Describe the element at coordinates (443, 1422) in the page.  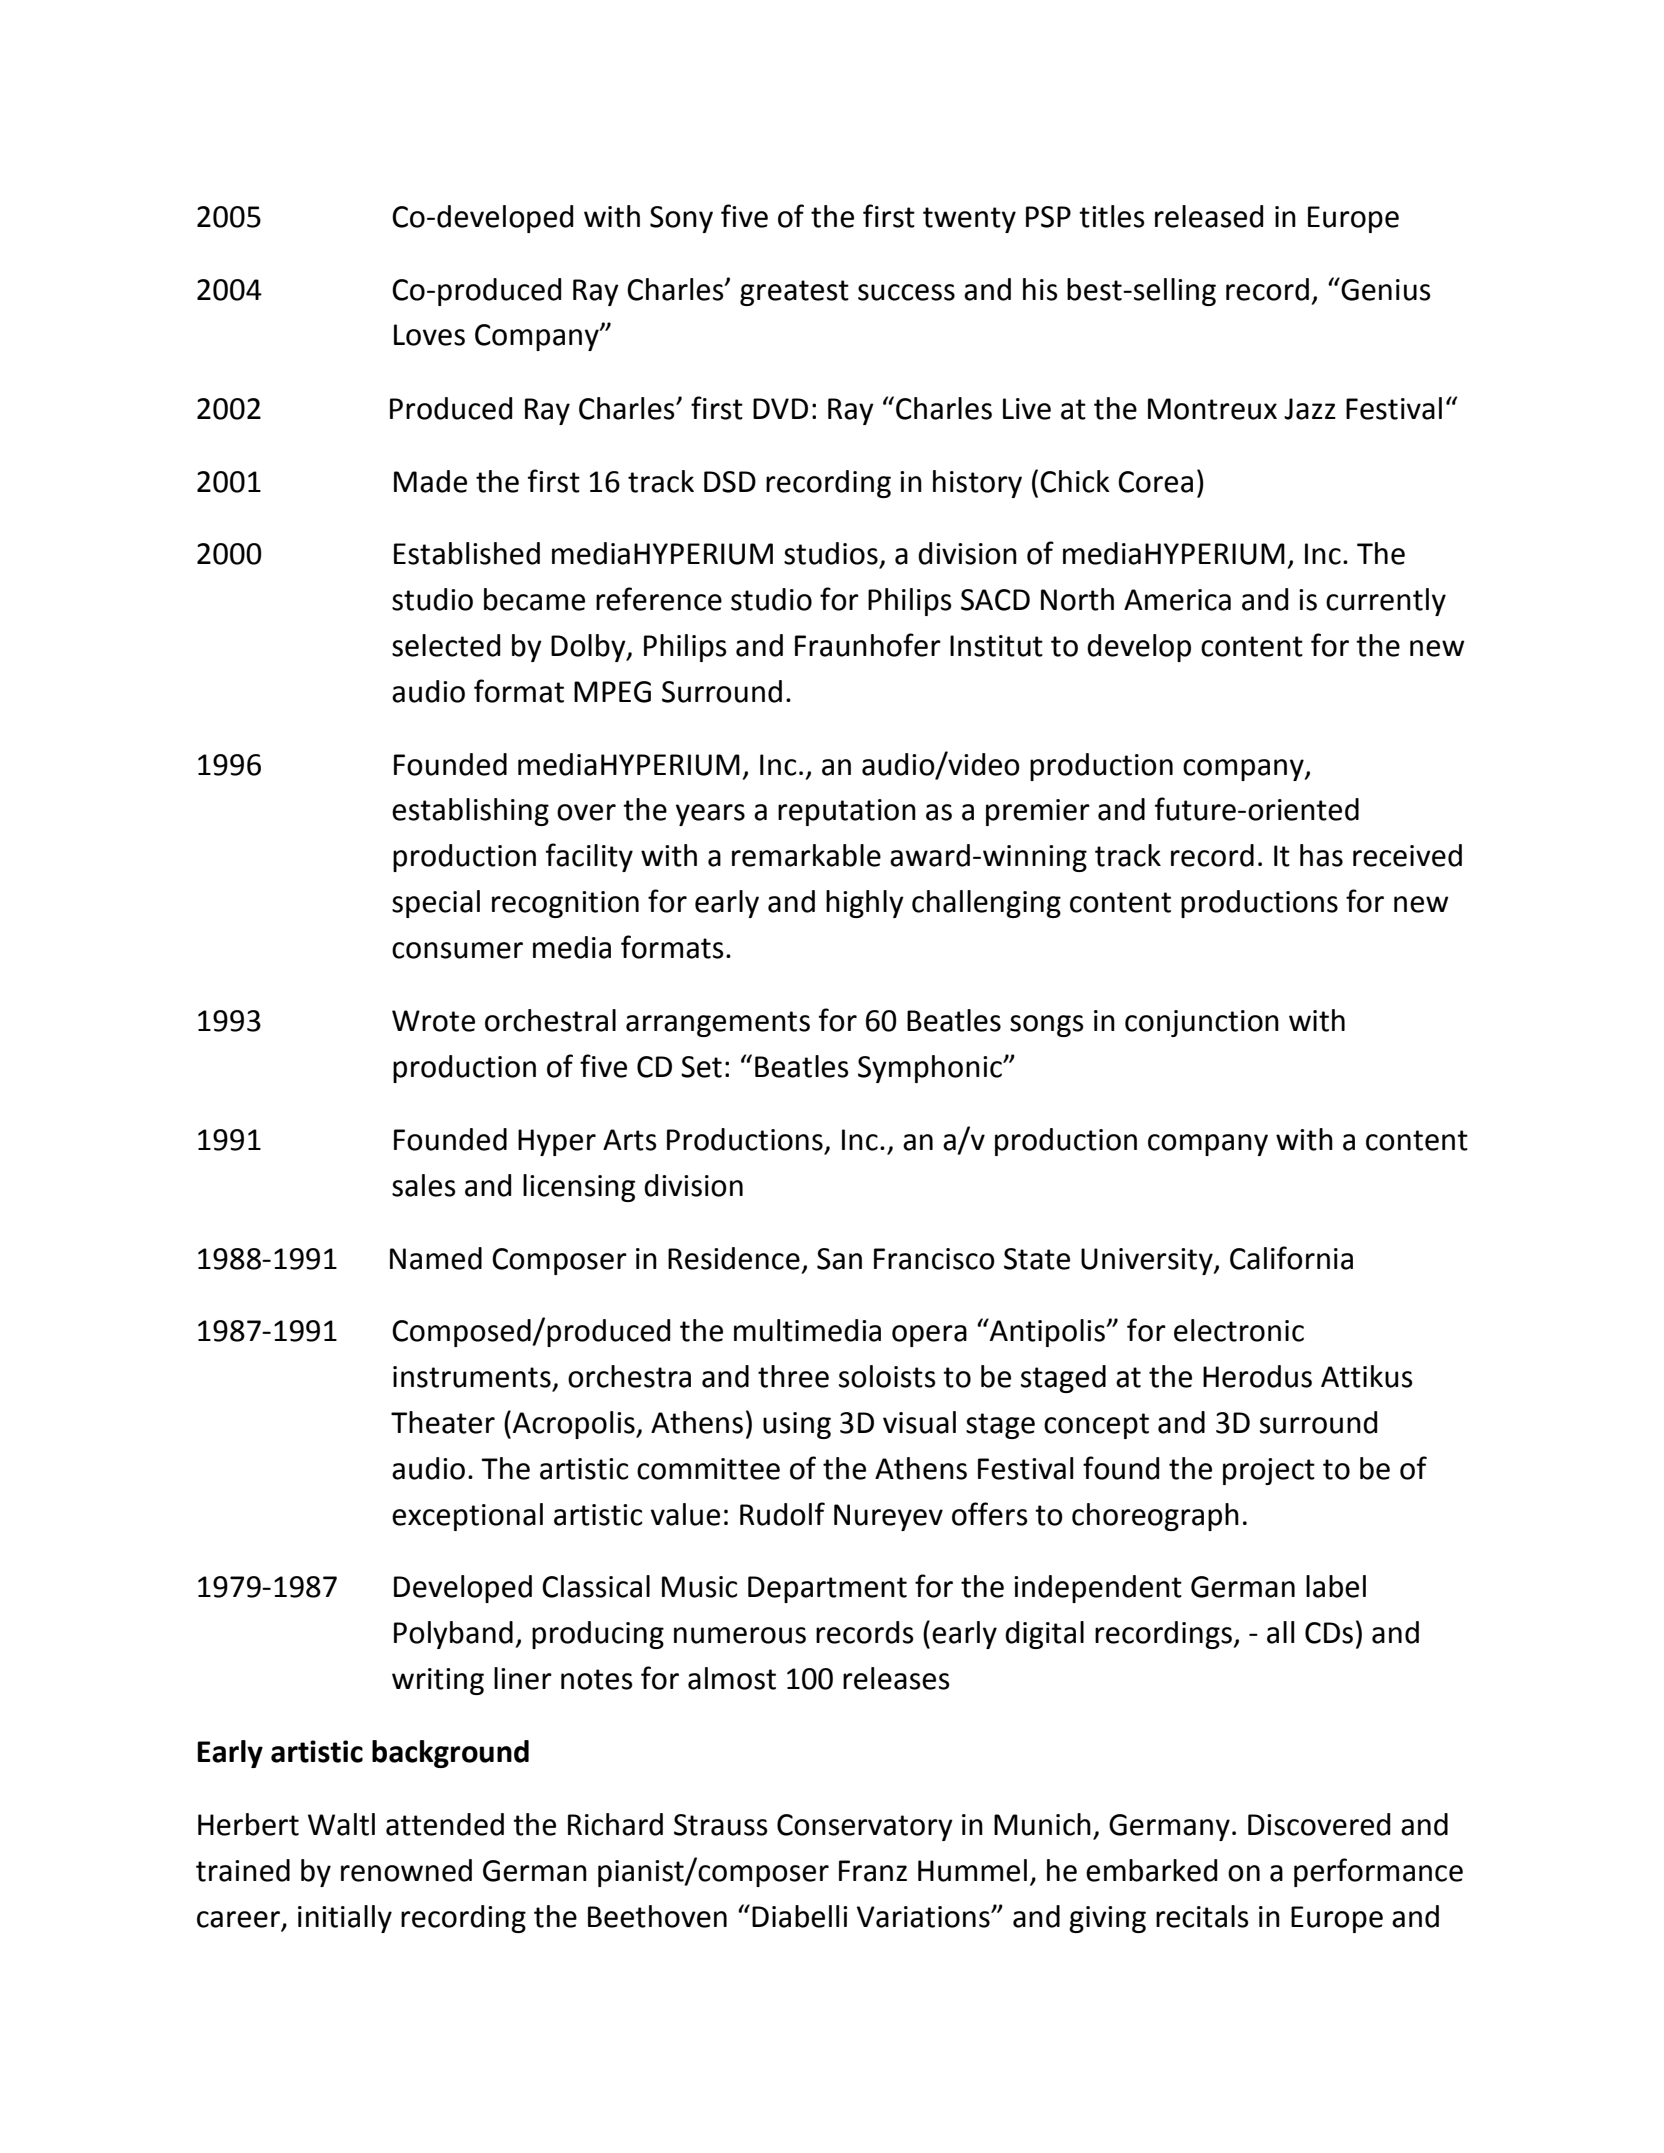
I see `Theater` at that location.
